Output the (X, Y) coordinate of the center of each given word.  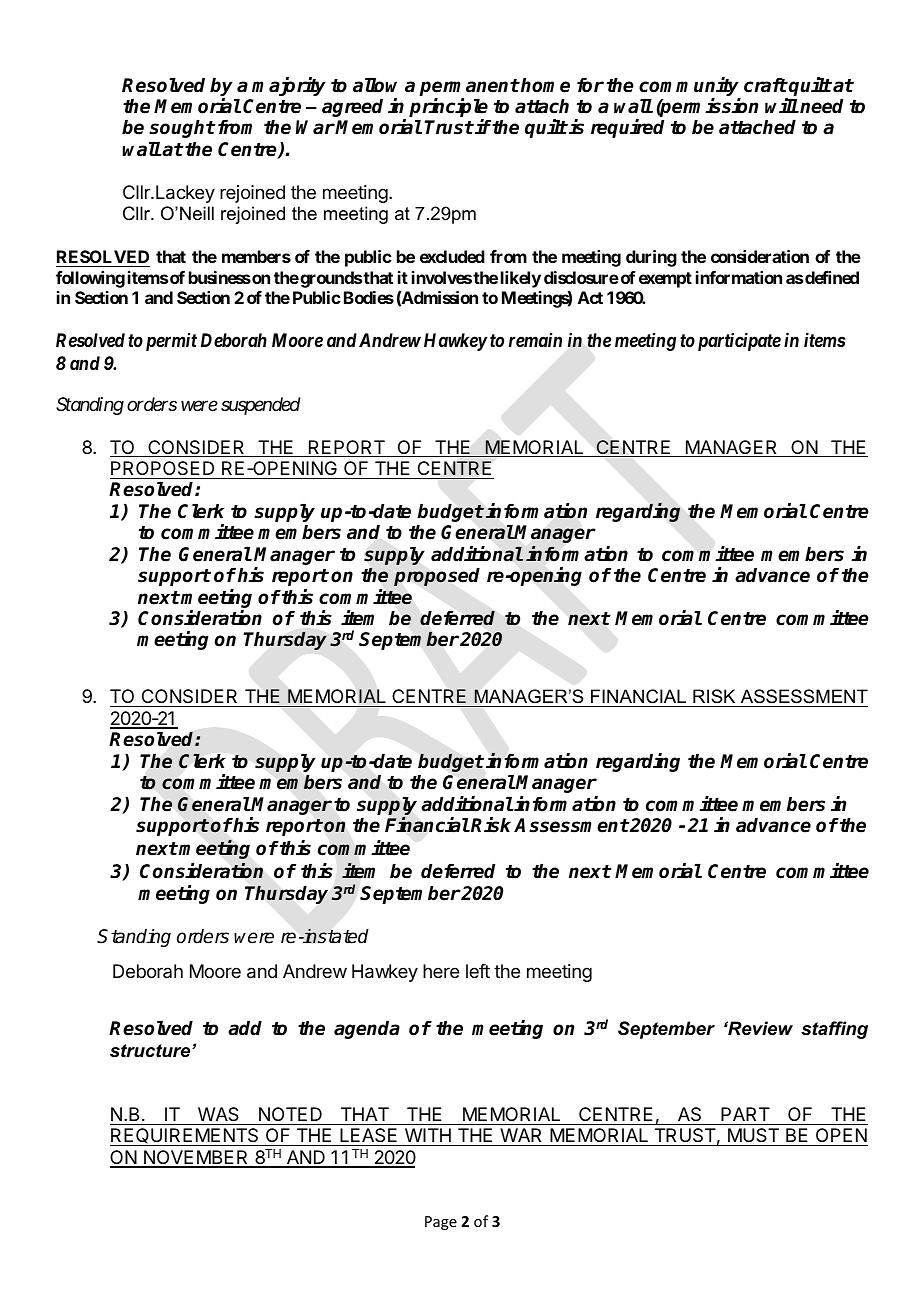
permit (171, 342)
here (441, 971)
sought (182, 129)
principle (448, 109)
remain (535, 340)
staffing (834, 1030)
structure (151, 1051)
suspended (261, 406)
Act (590, 297)
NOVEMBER (196, 1158)
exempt (665, 280)
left (478, 971)
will (782, 105)
